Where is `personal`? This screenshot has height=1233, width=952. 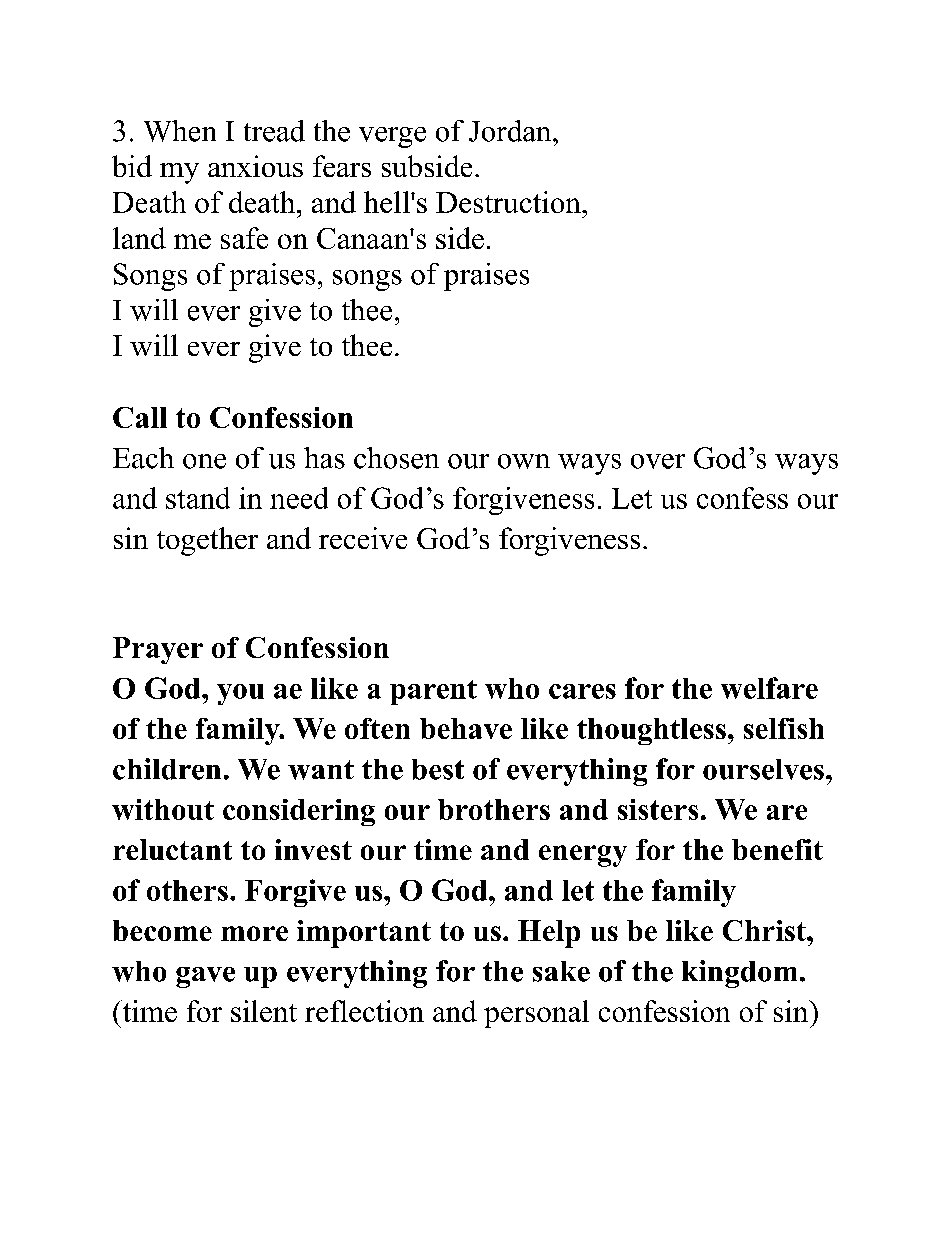 personal is located at coordinates (536, 1014).
